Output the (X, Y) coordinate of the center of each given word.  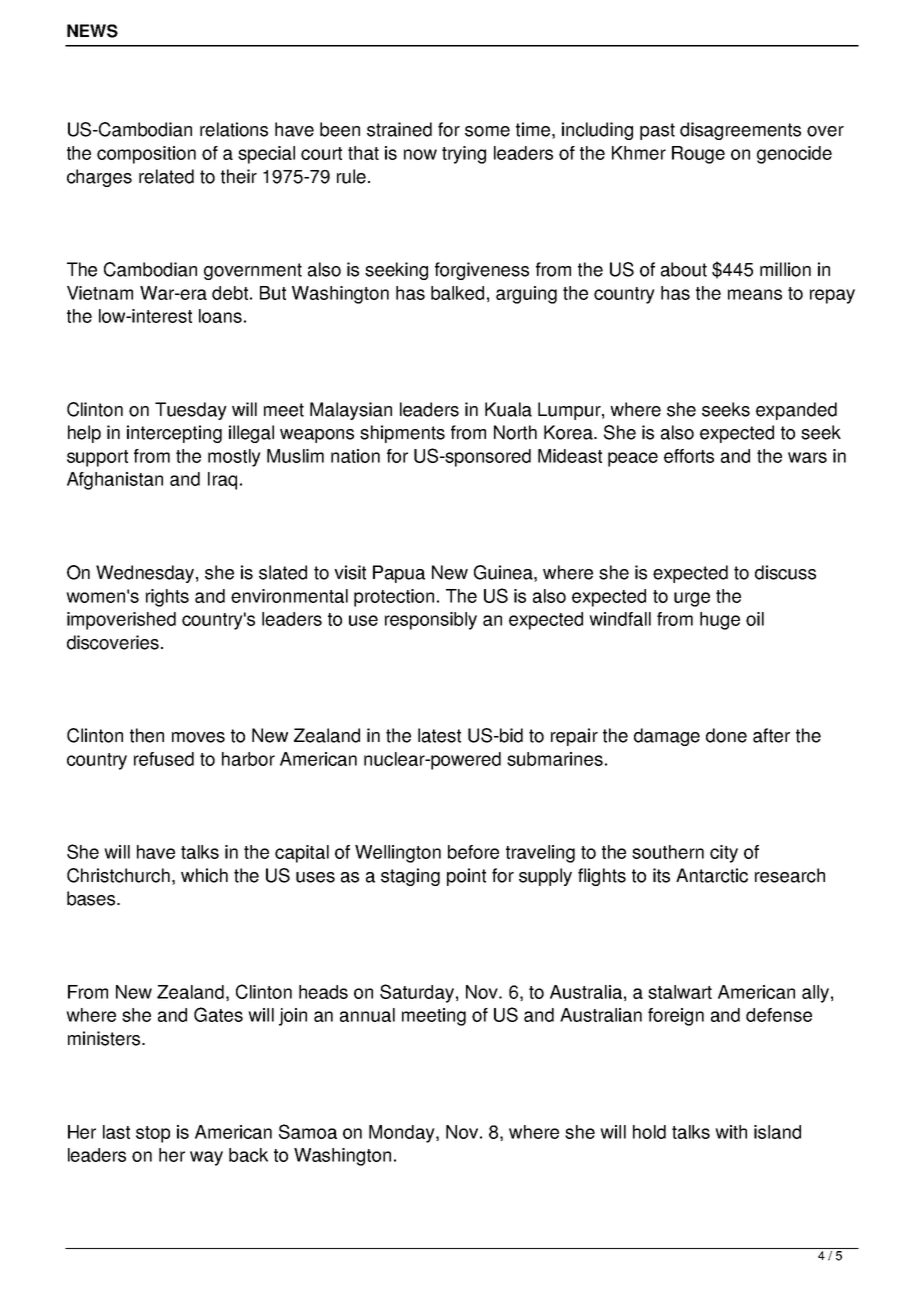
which (204, 875)
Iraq (222, 481)
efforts (689, 456)
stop (153, 1134)
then (147, 735)
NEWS (92, 31)
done (726, 735)
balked (457, 293)
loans (220, 316)
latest (439, 735)
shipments (402, 434)
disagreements (740, 131)
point (466, 877)
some (487, 131)
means (755, 294)
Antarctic (712, 875)
